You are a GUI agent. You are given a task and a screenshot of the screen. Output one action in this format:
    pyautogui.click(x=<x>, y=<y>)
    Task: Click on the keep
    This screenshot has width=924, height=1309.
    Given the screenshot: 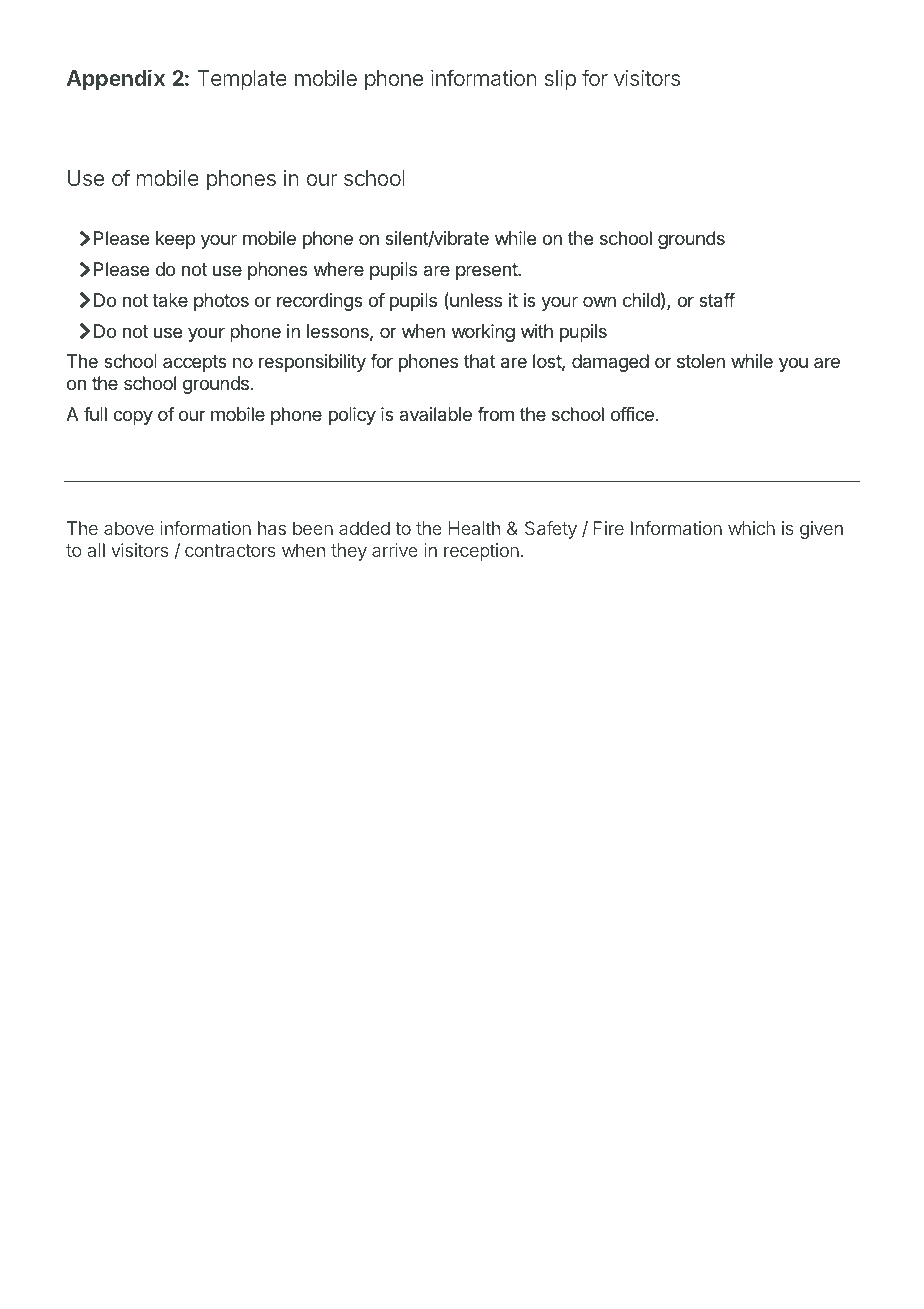 What is the action you would take?
    pyautogui.click(x=175, y=240)
